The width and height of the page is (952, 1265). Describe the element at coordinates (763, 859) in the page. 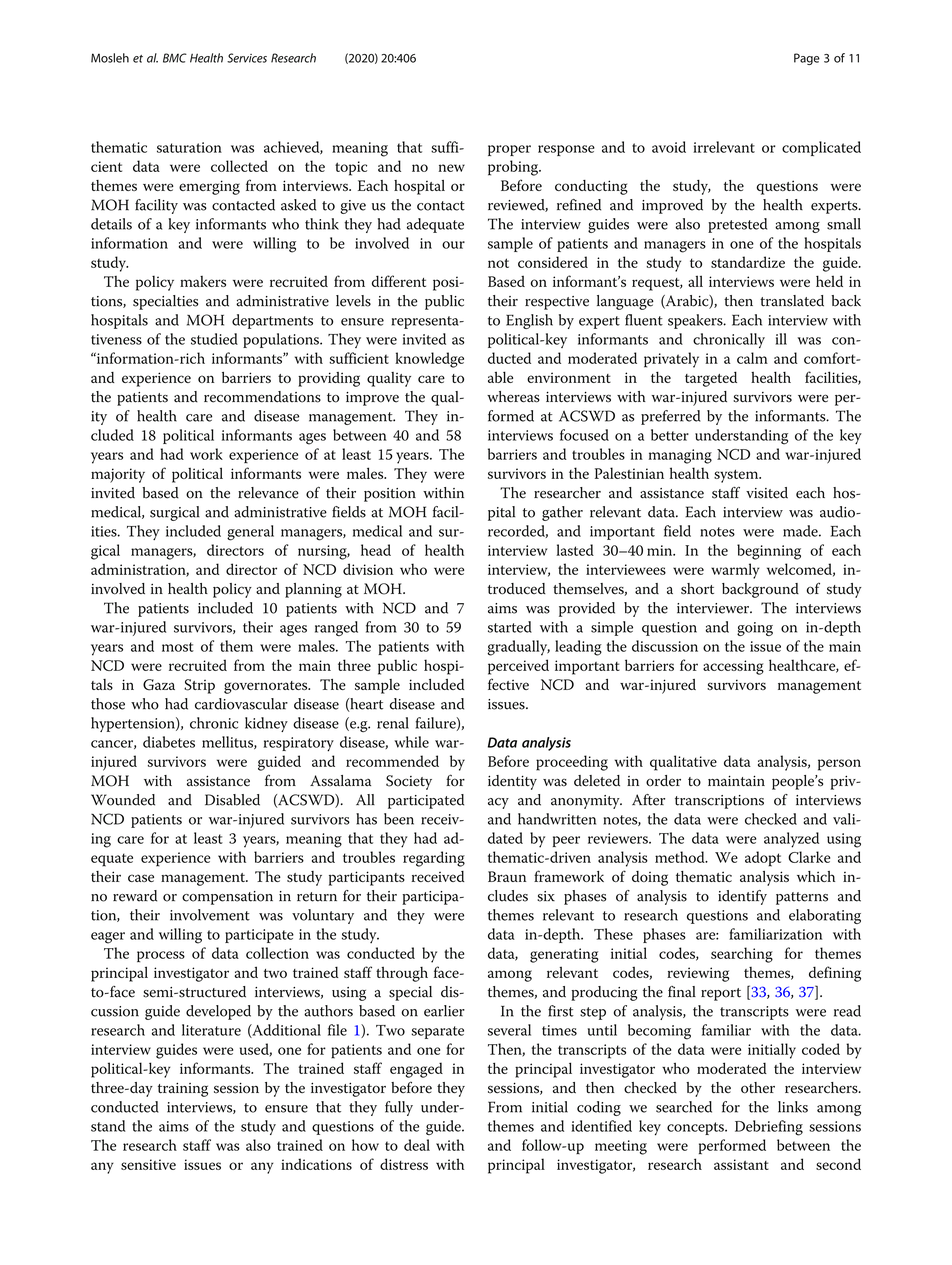

I see `adopt` at that location.
